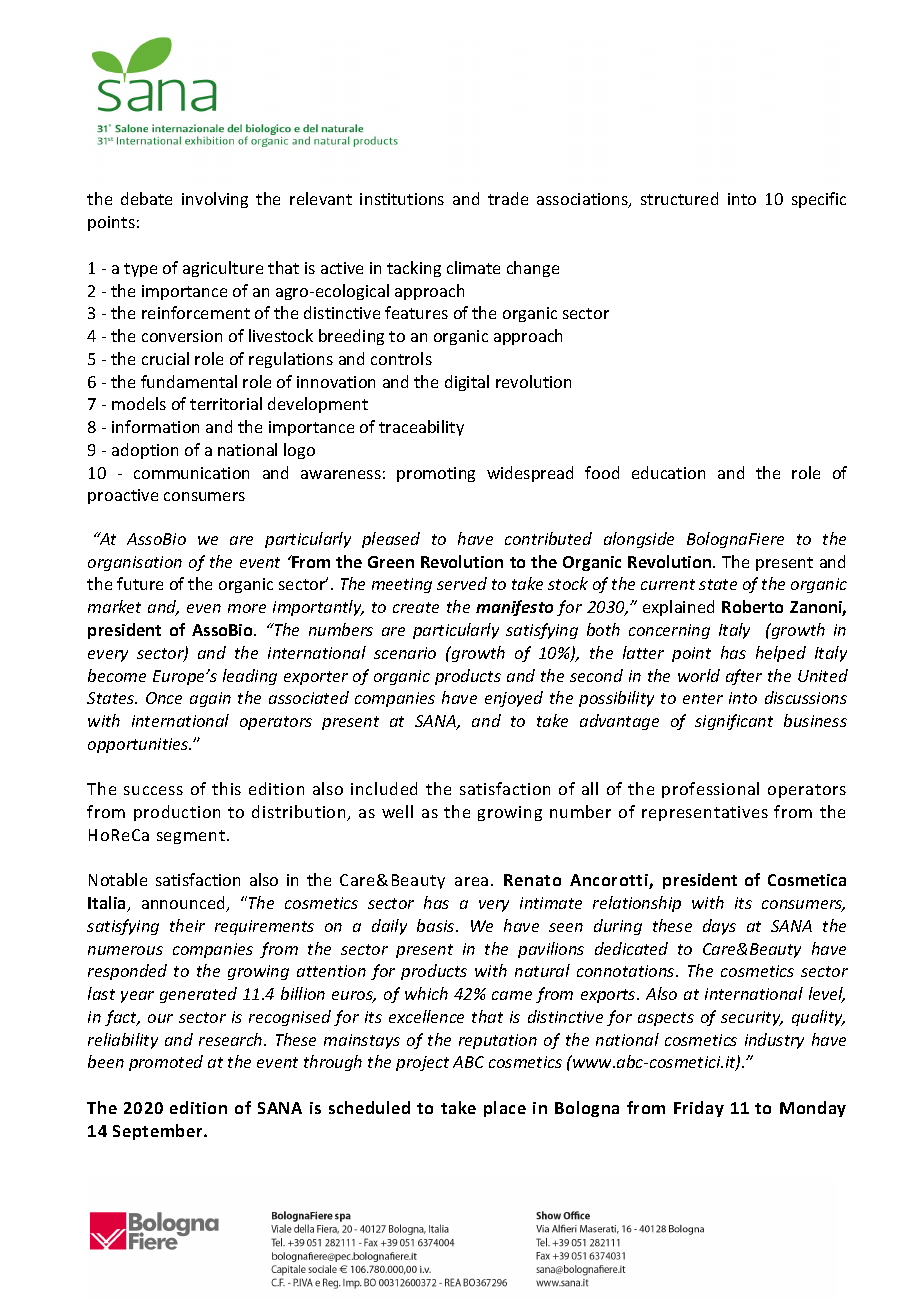 This screenshot has width=924, height=1308. Describe the element at coordinates (159, 1132) in the screenshot. I see `September` at that location.
